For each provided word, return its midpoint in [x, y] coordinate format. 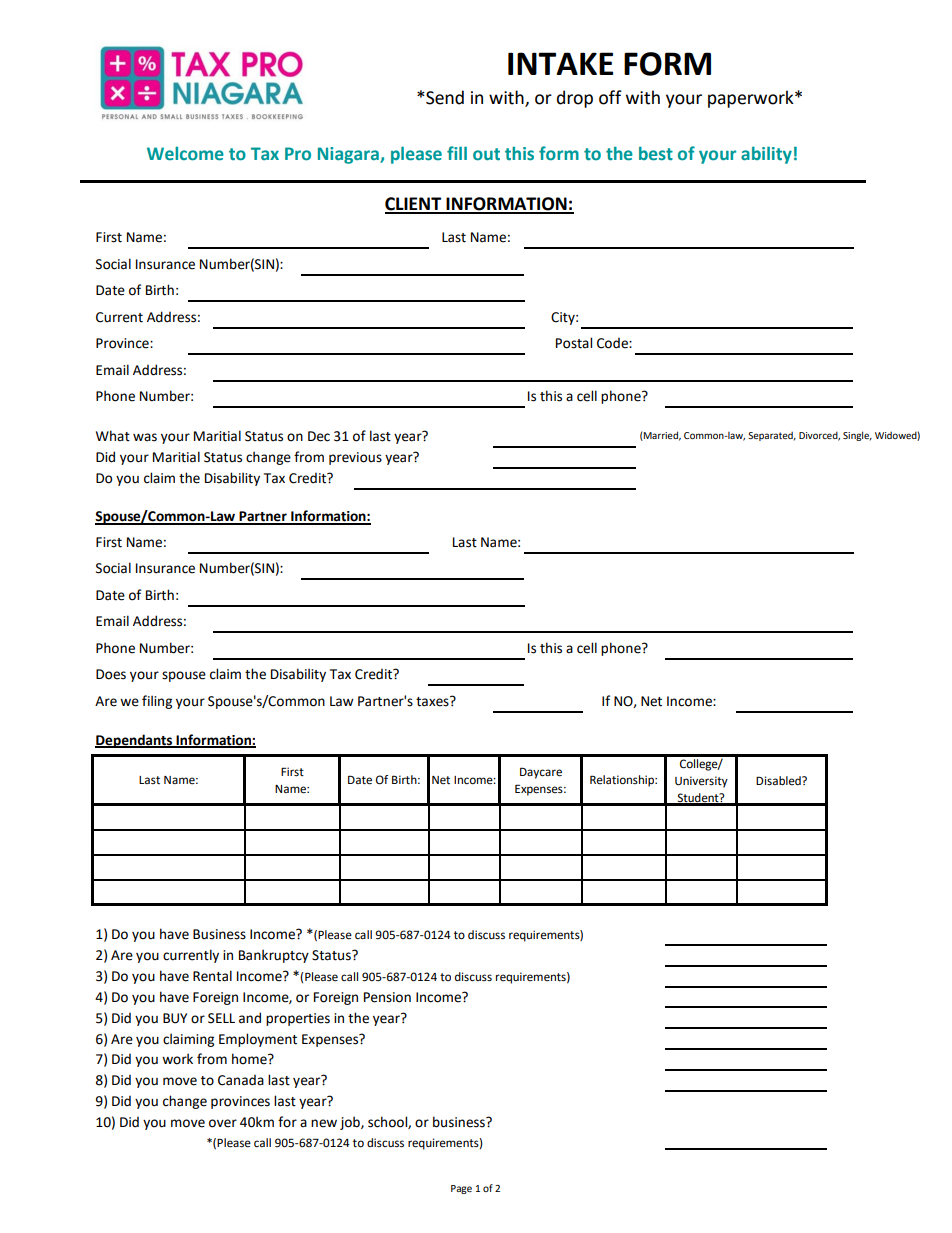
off [610, 97]
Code [613, 343]
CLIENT [414, 205]
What [113, 436]
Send [444, 97]
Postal [574, 343]
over [223, 1123]
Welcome [185, 153]
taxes [433, 701]
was [145, 437]
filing [157, 702]
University [701, 782]
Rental [212, 976]
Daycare [541, 773]
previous [355, 458]
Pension [387, 997]
